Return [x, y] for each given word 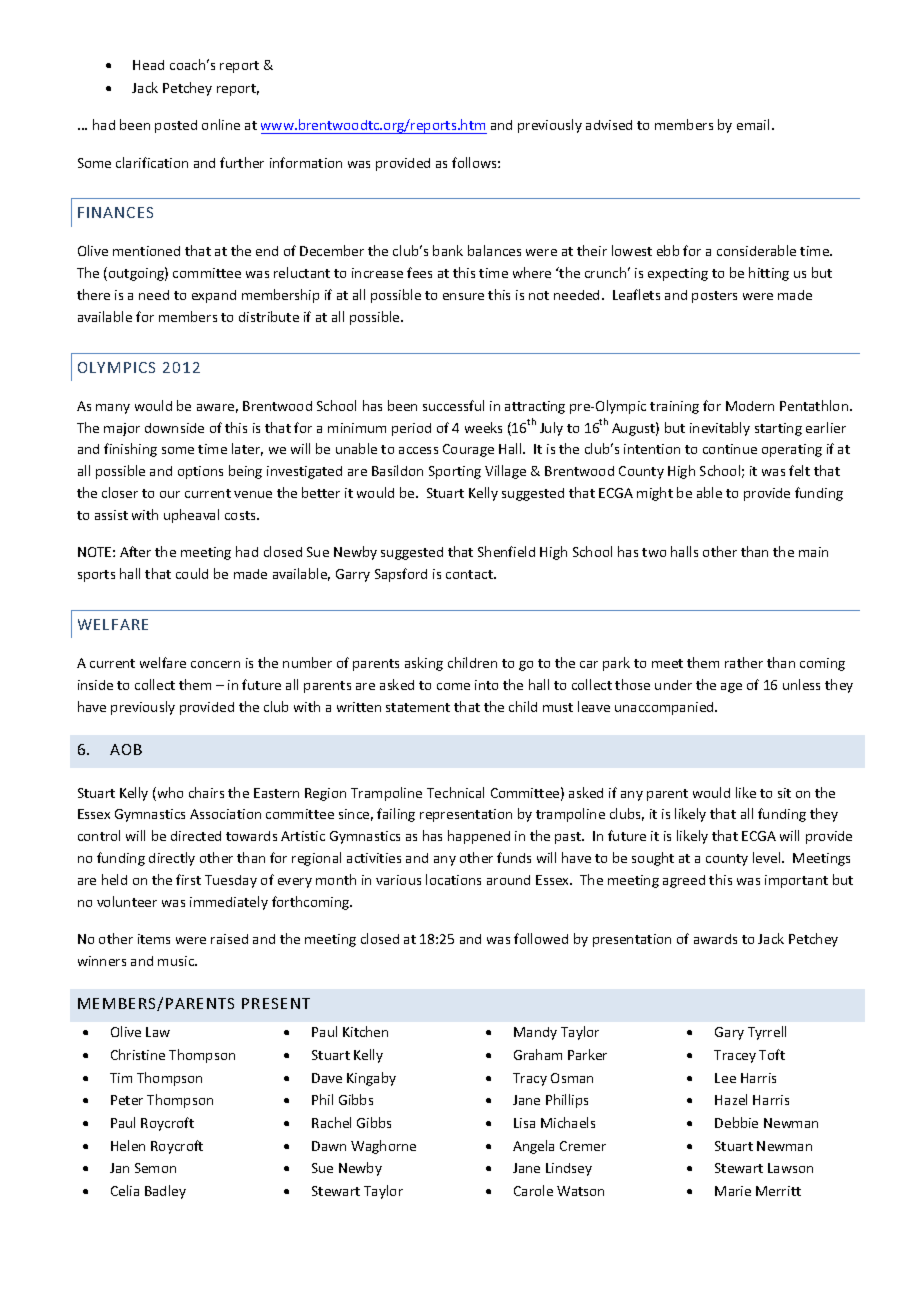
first [188, 879]
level [768, 857]
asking [424, 664]
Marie [733, 1191]
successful [453, 405]
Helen [128, 1145]
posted [176, 126]
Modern [750, 406]
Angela [533, 1147]
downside [174, 428]
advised [609, 125]
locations [453, 879]
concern [215, 664]
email [753, 124]
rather [744, 662]
